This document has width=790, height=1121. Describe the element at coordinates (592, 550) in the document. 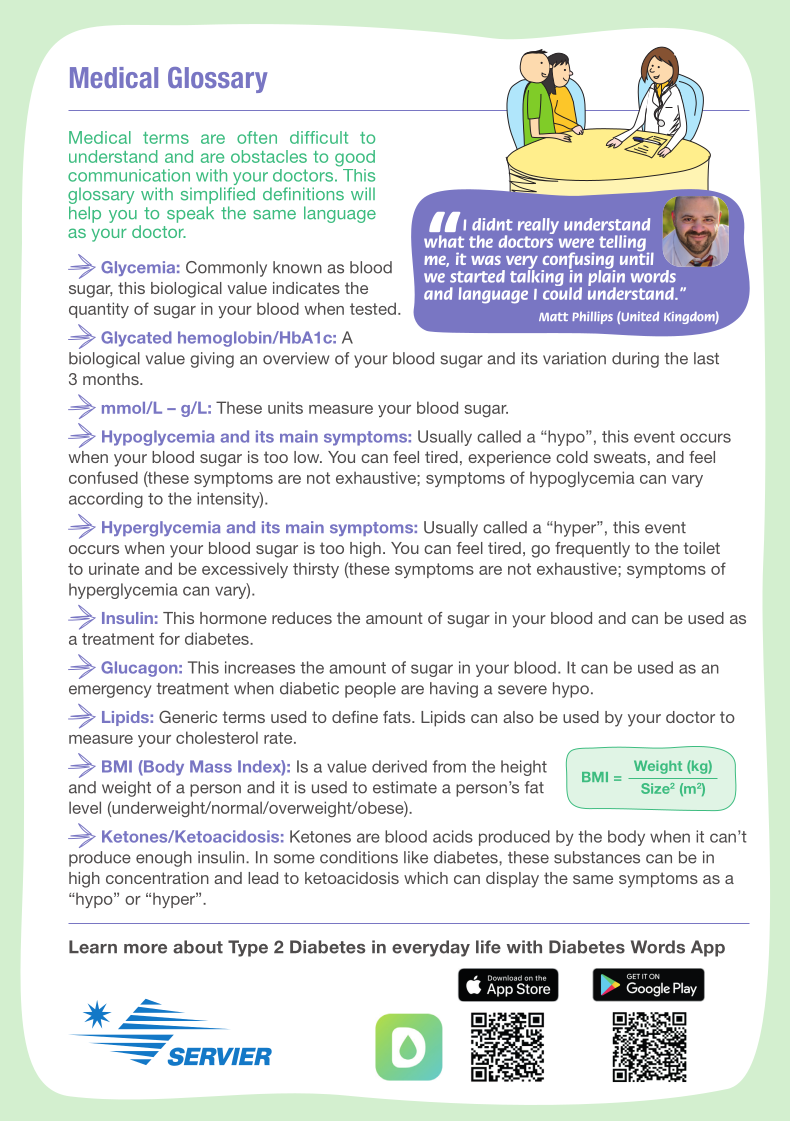

I see `frequently` at that location.
